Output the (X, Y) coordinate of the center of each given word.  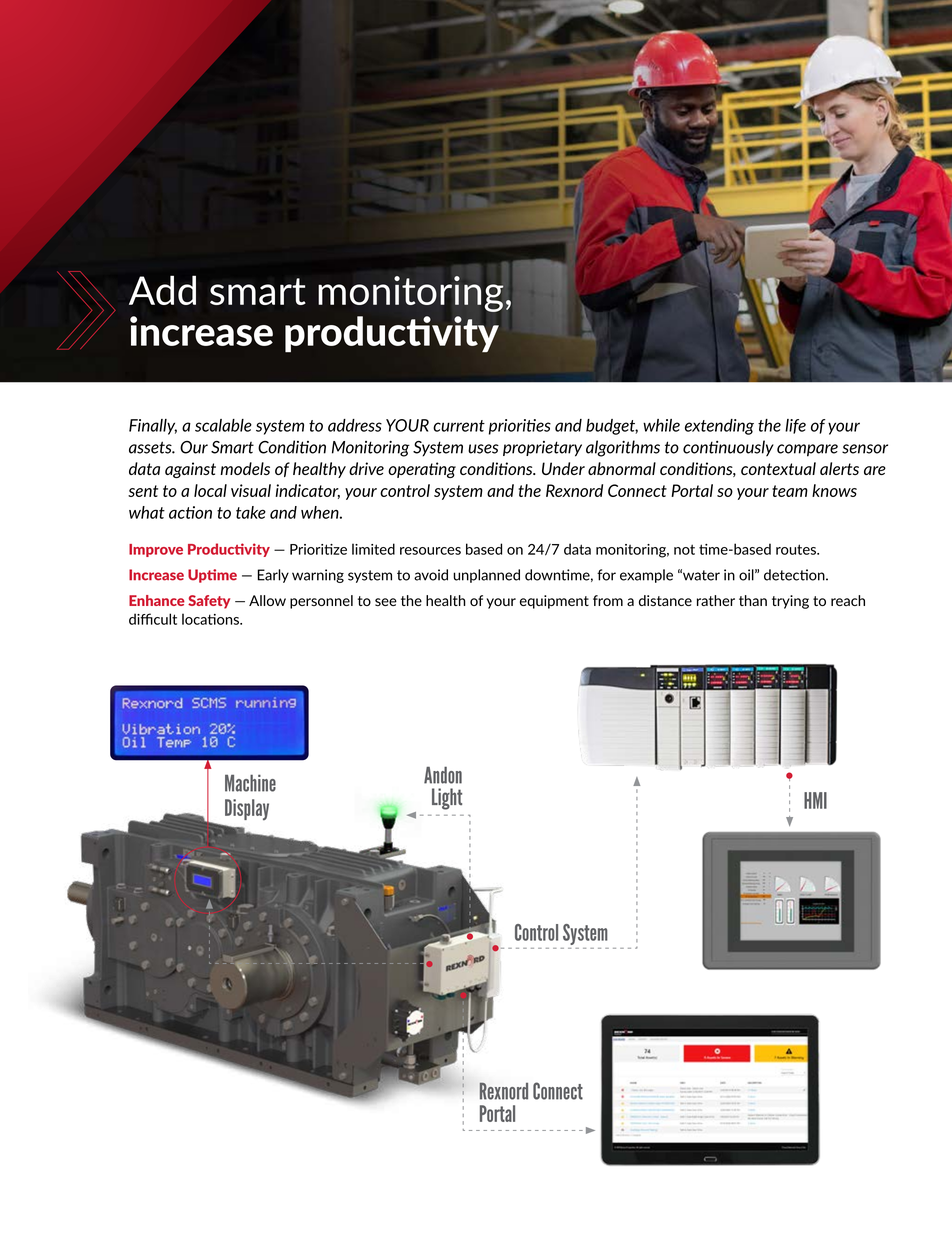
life (795, 426)
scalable (223, 425)
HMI (815, 800)
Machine (250, 783)
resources (430, 551)
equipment (554, 602)
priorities (520, 427)
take (251, 512)
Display (247, 809)
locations (211, 619)
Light (447, 799)
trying (790, 602)
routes (797, 549)
